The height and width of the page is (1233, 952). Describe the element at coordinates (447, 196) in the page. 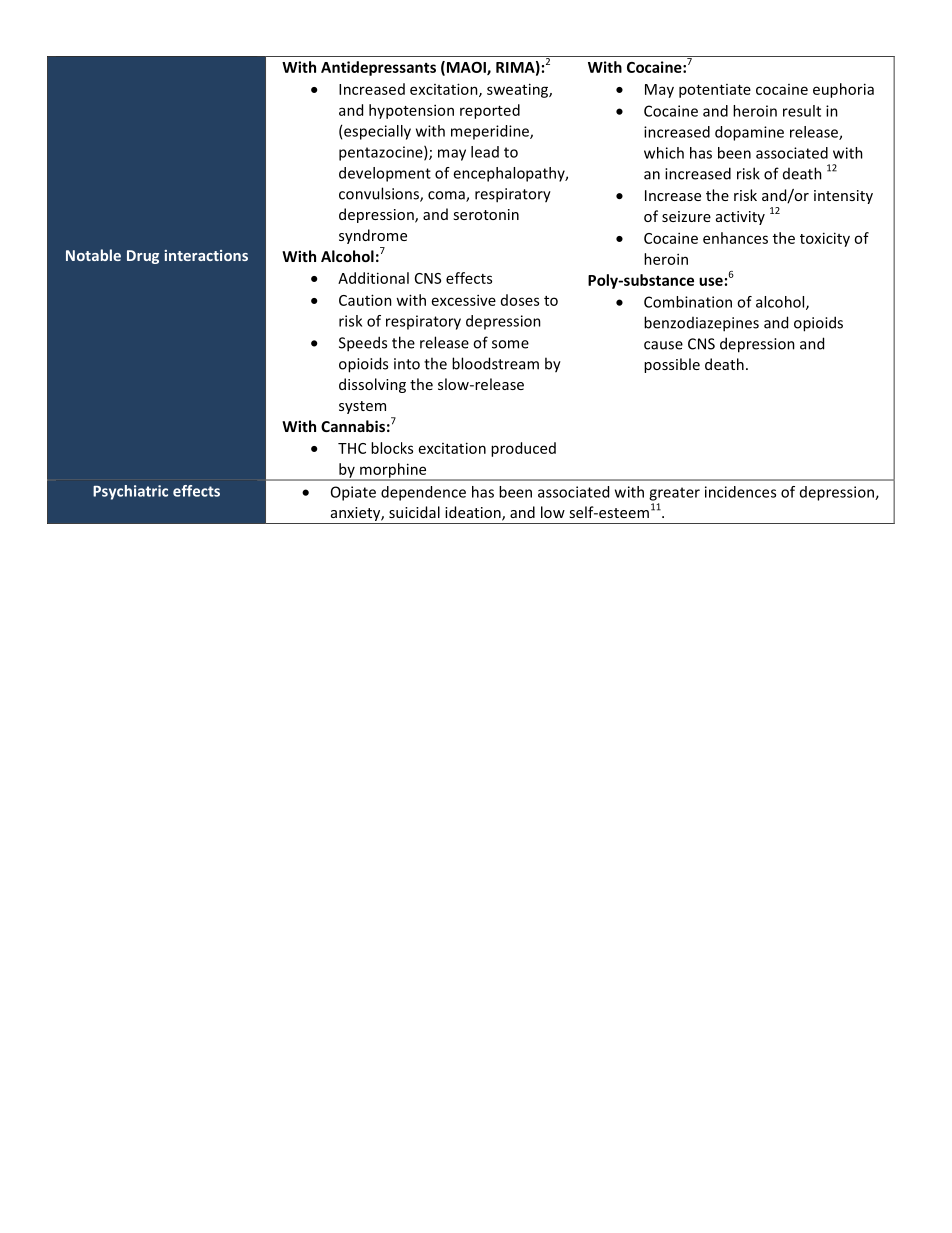

I see `coma` at that location.
